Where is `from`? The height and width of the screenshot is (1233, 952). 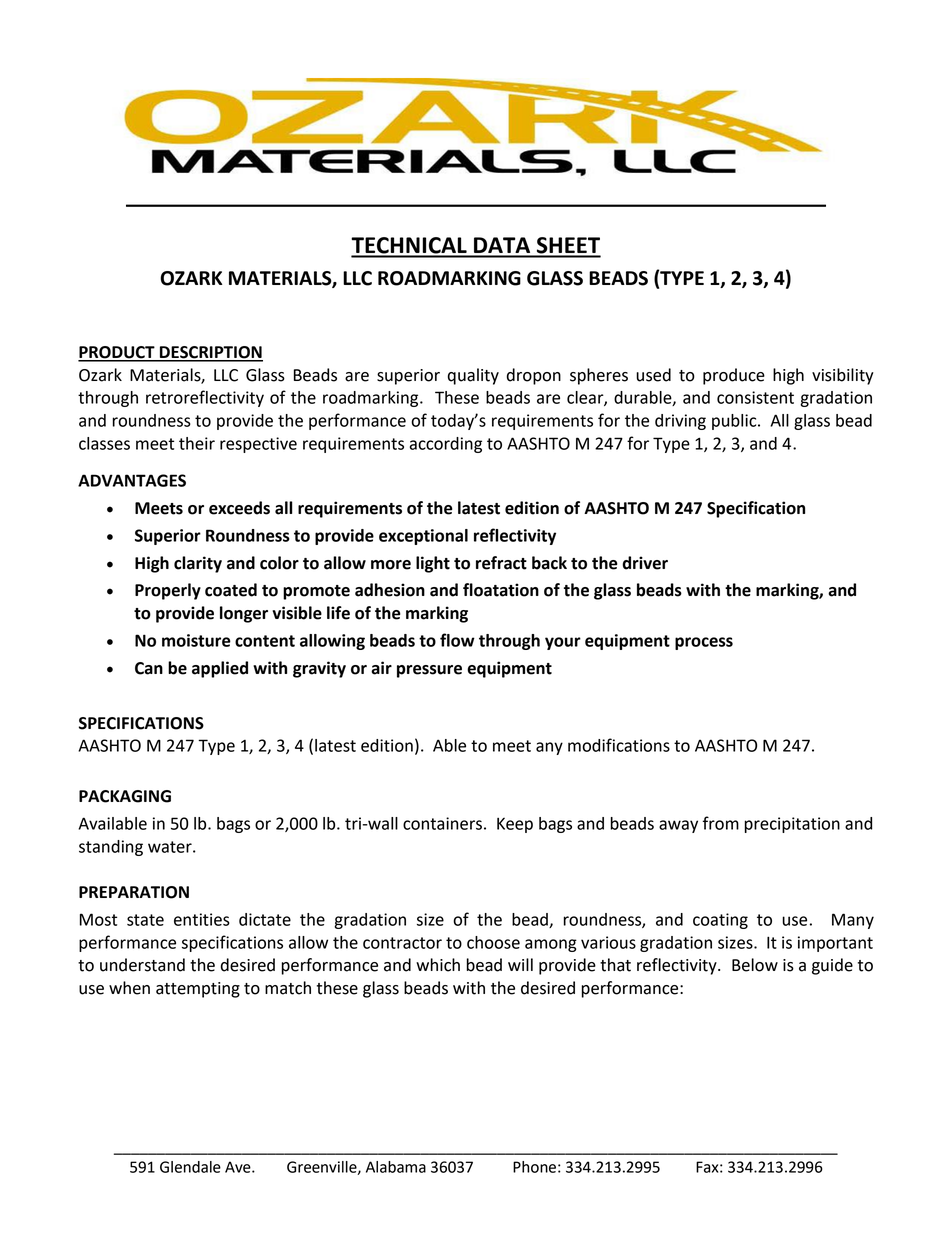 from is located at coordinates (721, 823).
